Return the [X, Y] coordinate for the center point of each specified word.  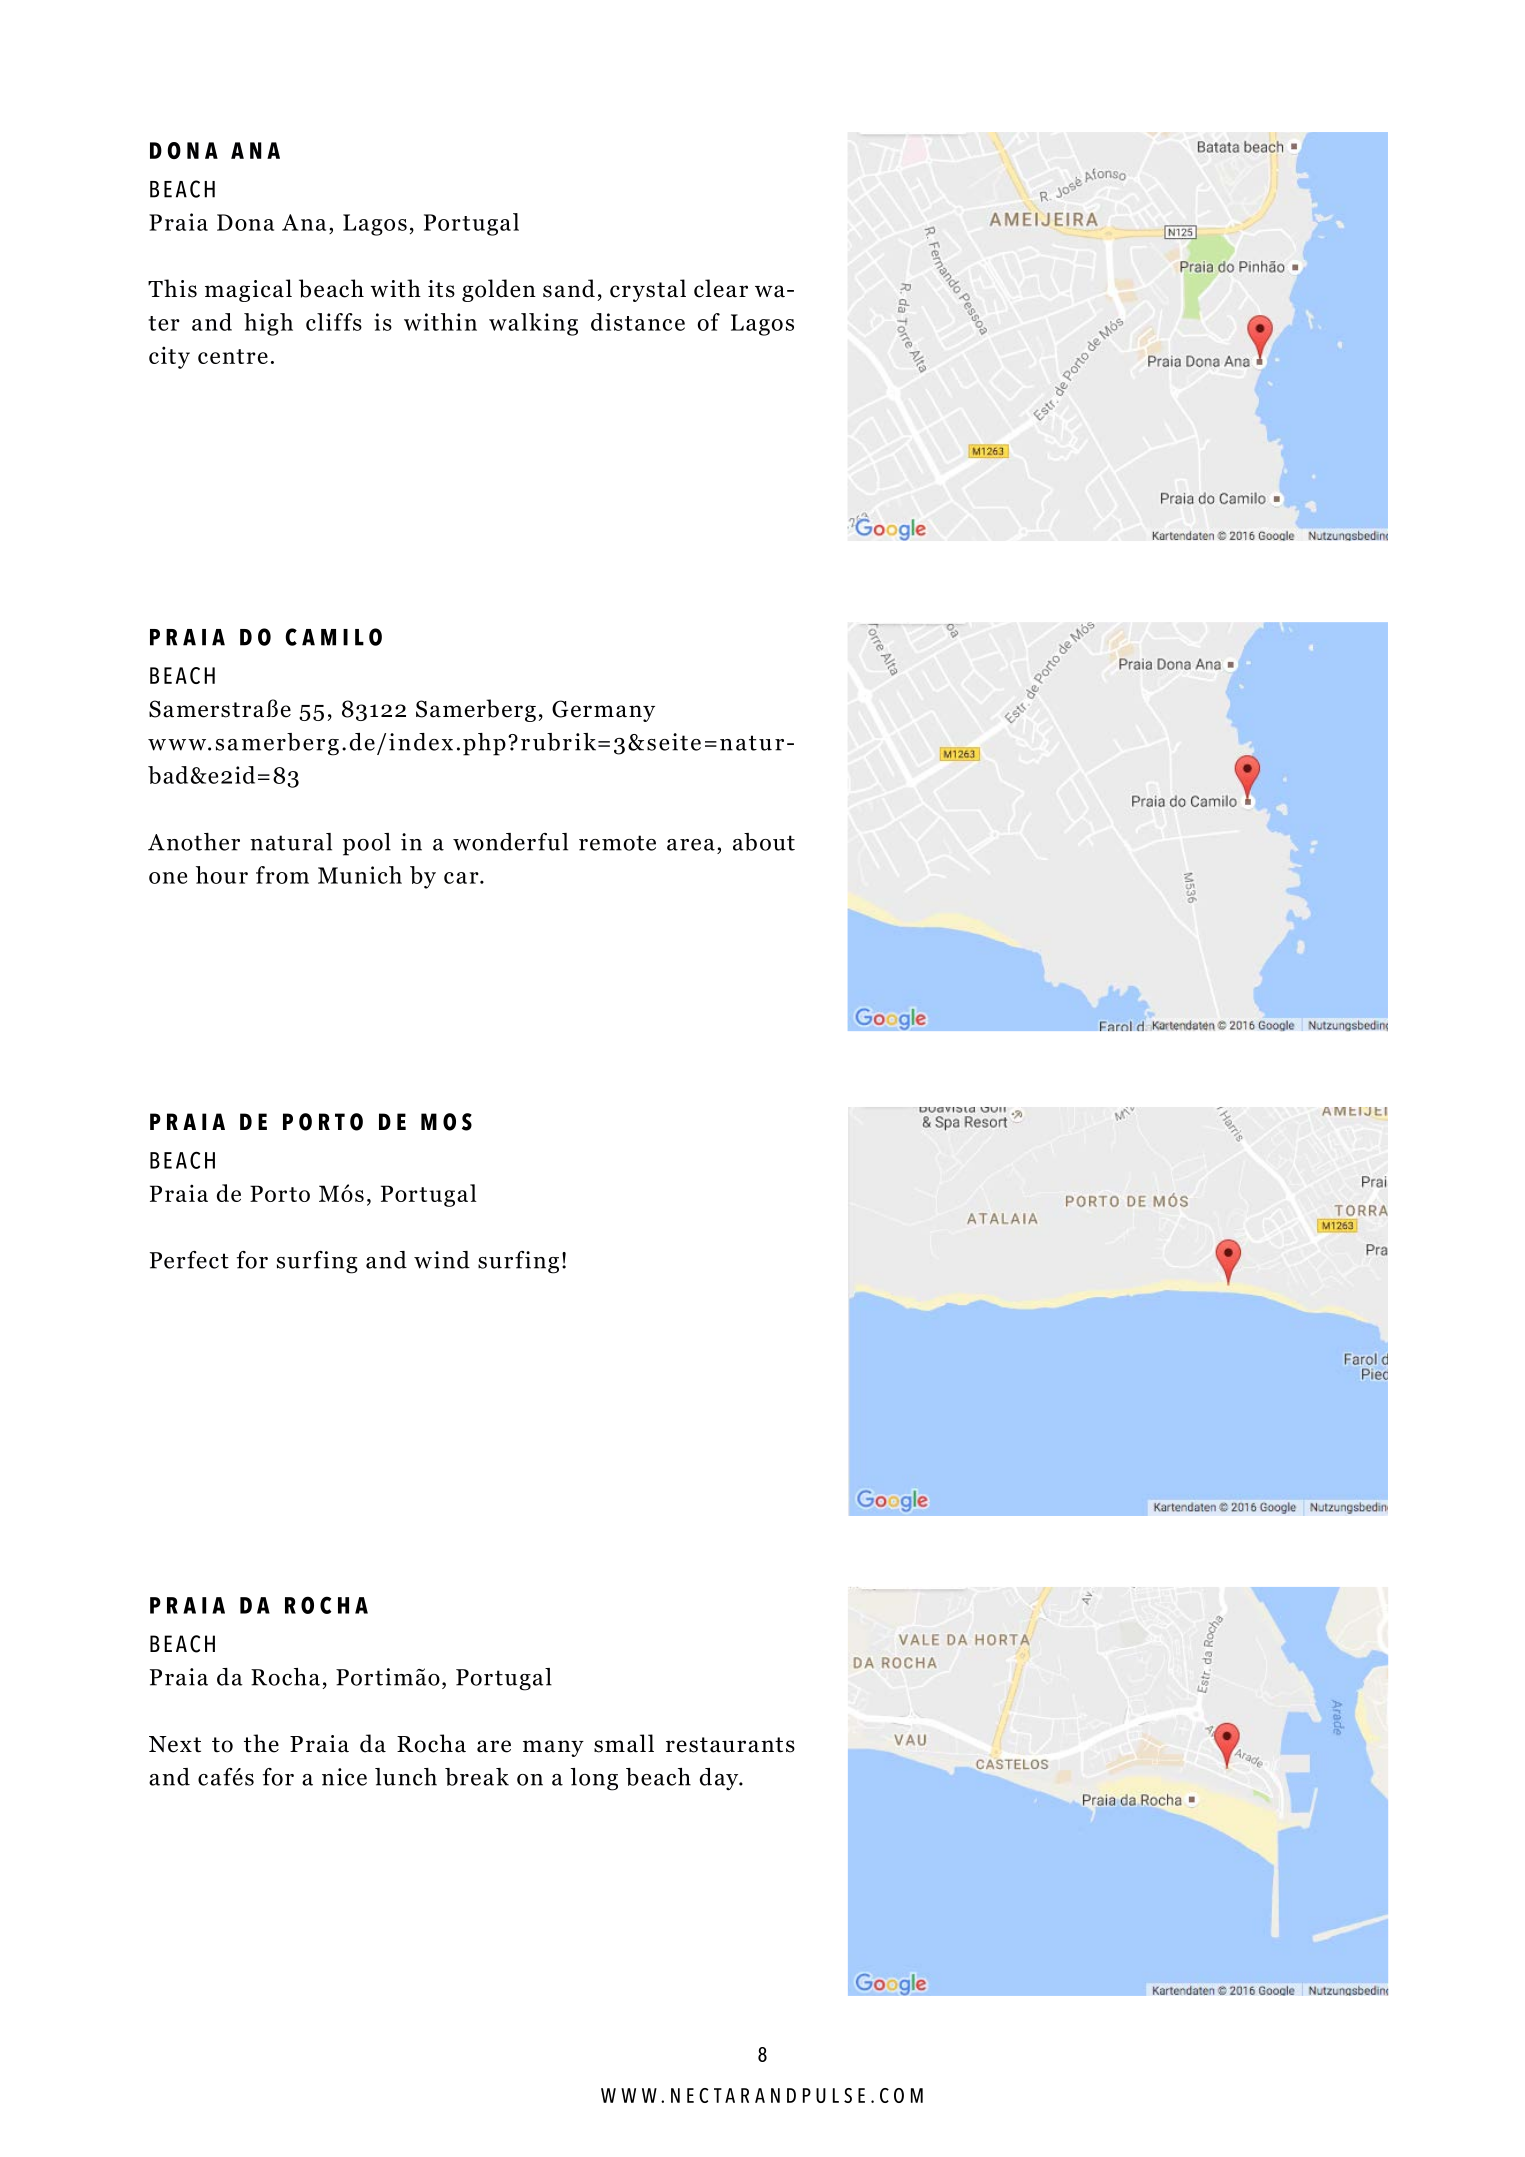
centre [233, 356]
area [691, 845]
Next [175, 1744]
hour [222, 875]
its [441, 289]
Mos [446, 1122]
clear [721, 288]
